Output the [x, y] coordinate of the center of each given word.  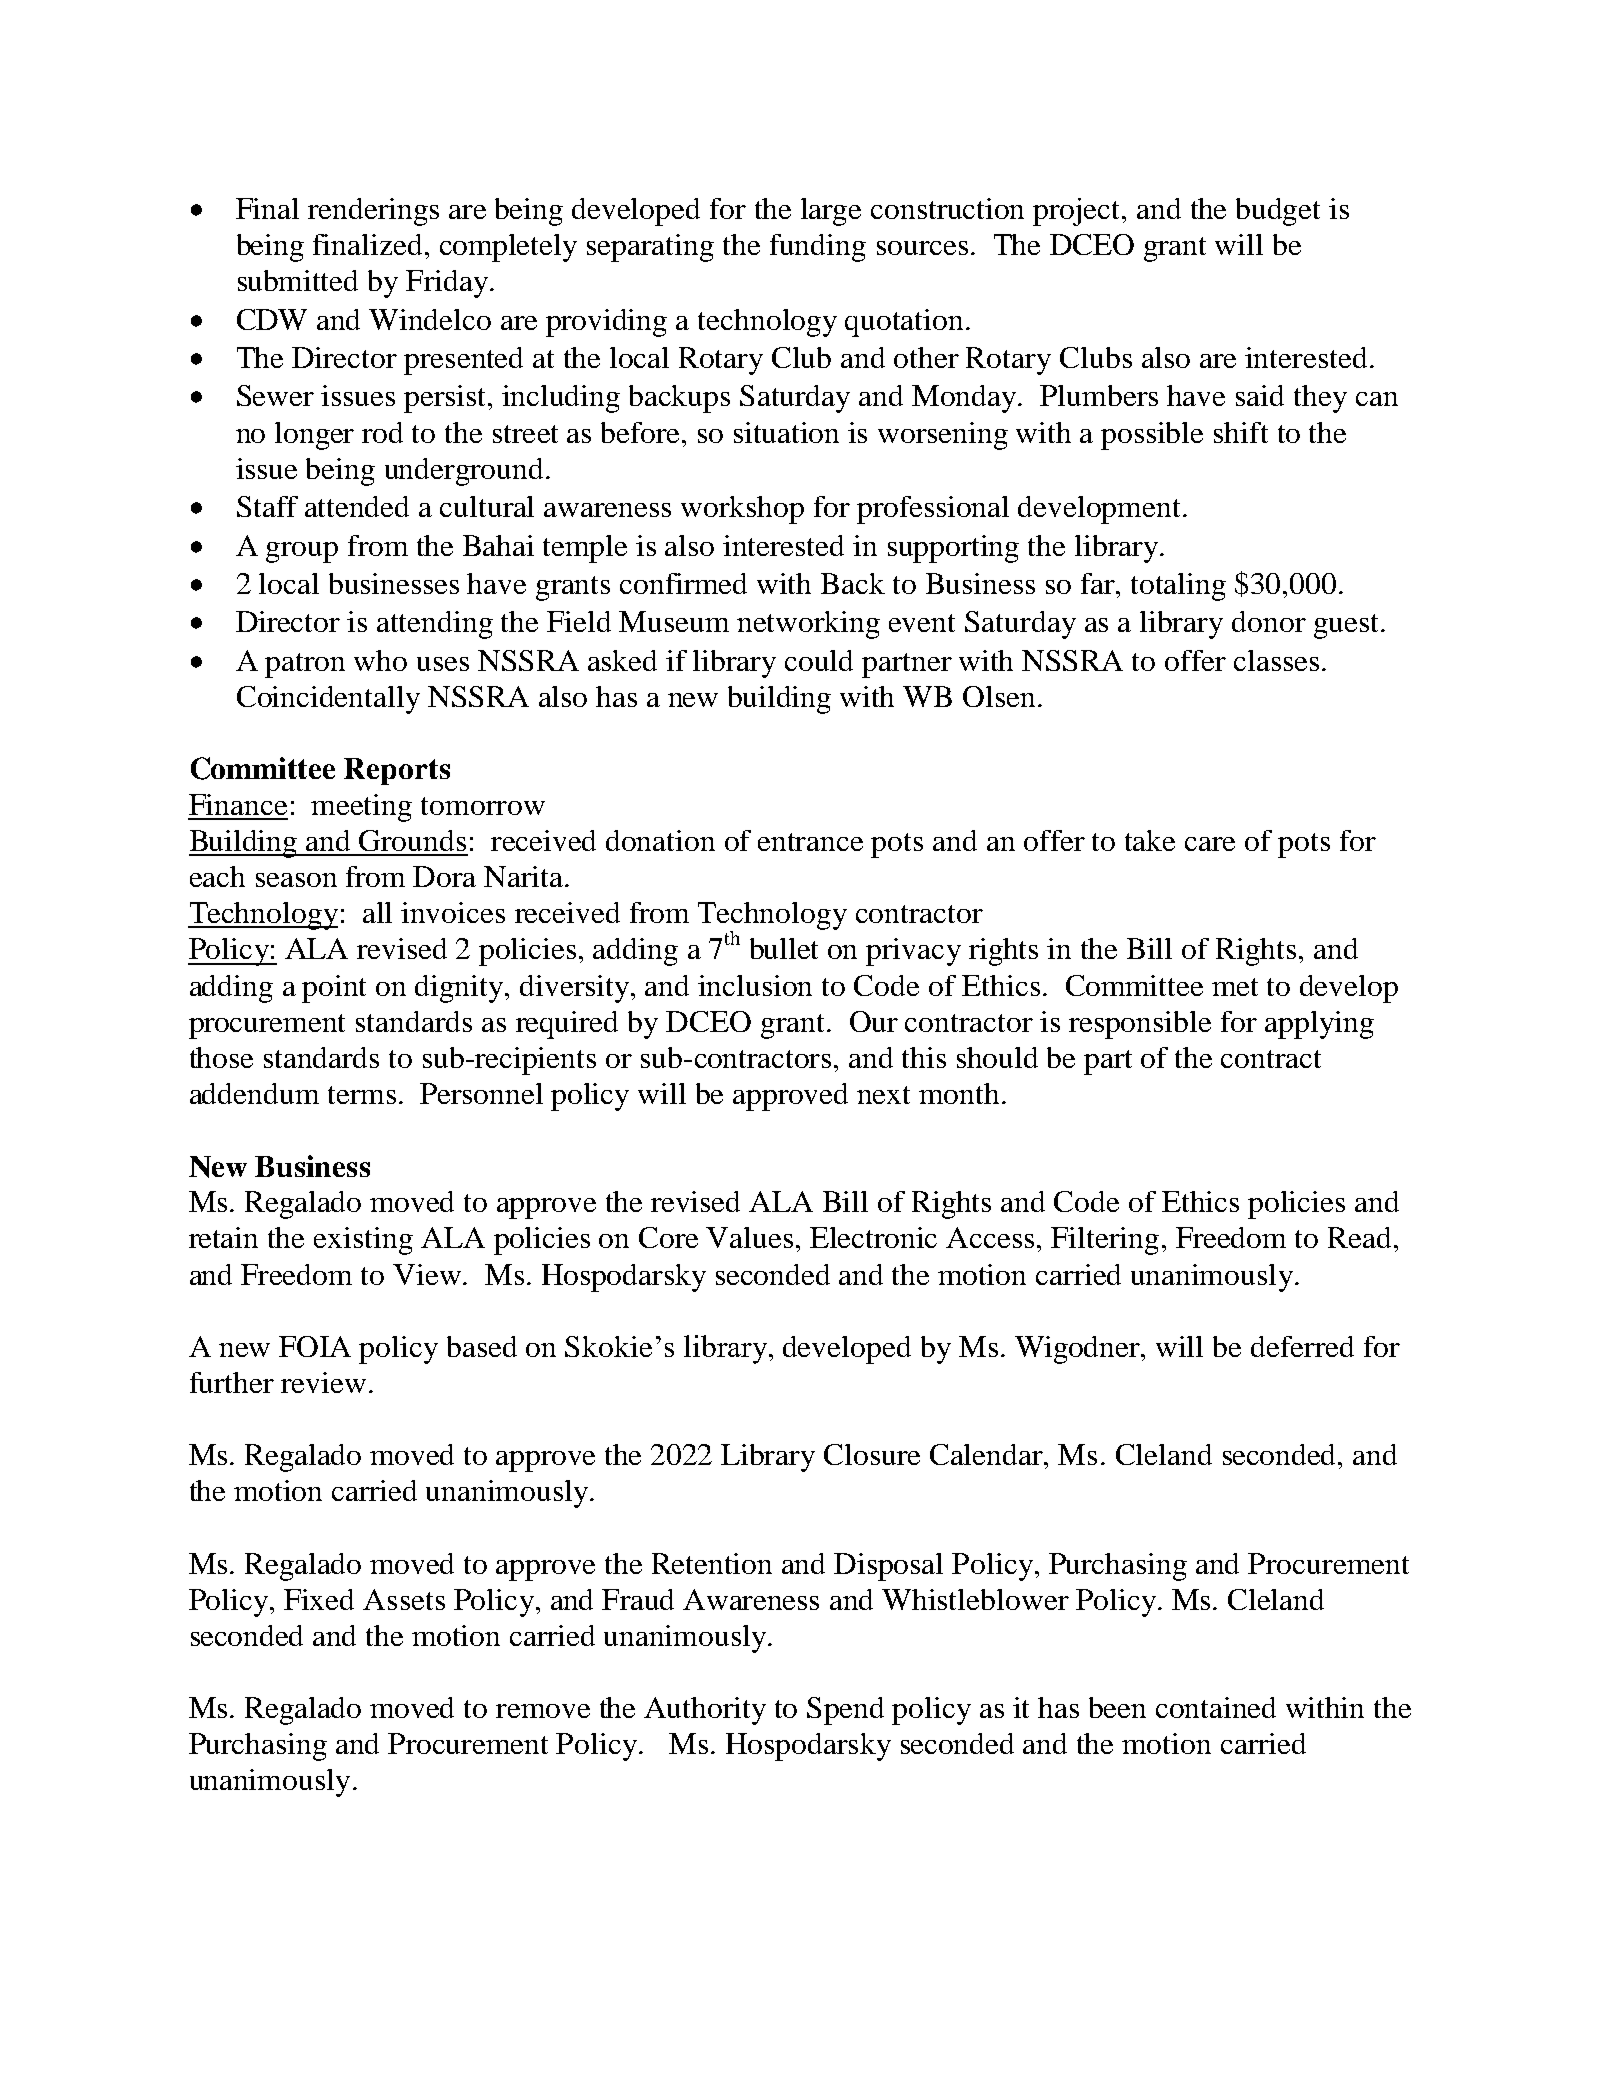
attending [435, 625]
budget [1278, 212]
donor [1269, 621]
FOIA [315, 1346]
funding [818, 248]
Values [749, 1237]
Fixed [319, 1599]
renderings [373, 212]
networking [808, 625]
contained [1216, 1707]
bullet [784, 948]
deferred [1302, 1346]
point [334, 989]
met [1235, 987]
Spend [845, 1711]
